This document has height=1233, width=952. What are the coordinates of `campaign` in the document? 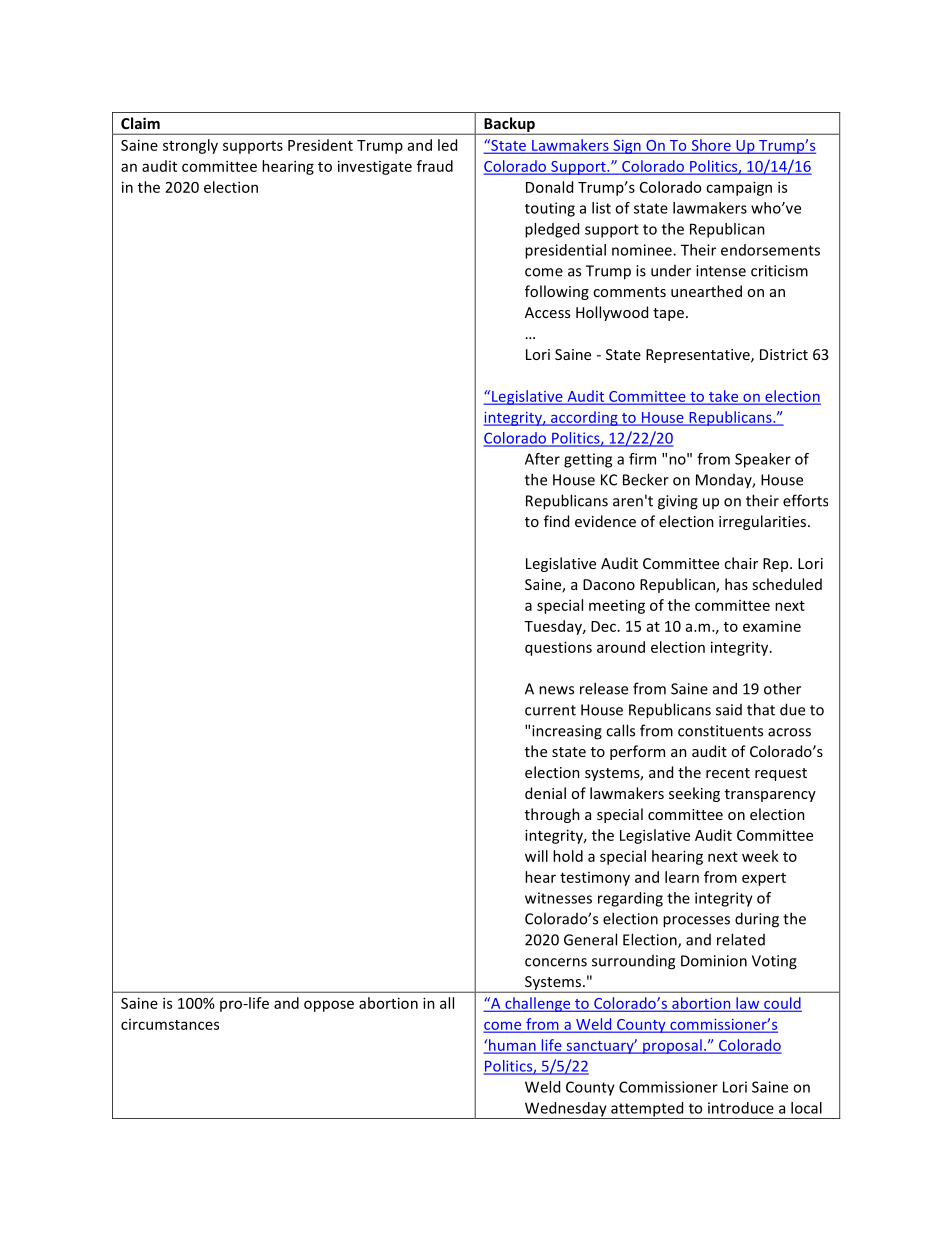 It's located at (739, 188).
